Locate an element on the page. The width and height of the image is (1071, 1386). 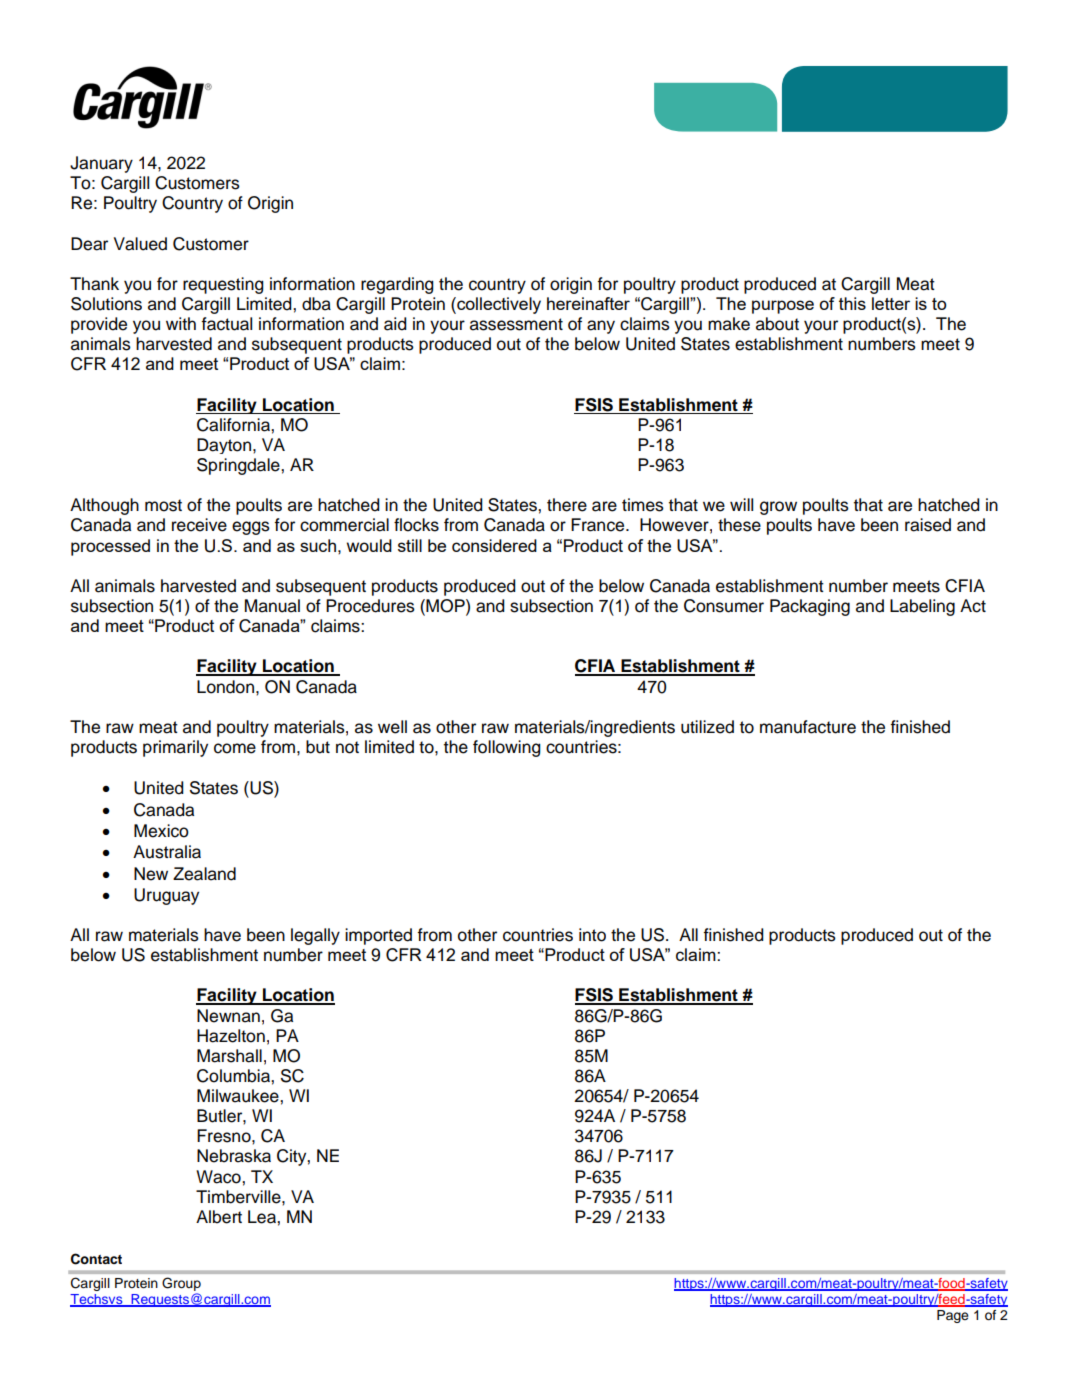
considered is located at coordinates (494, 545).
